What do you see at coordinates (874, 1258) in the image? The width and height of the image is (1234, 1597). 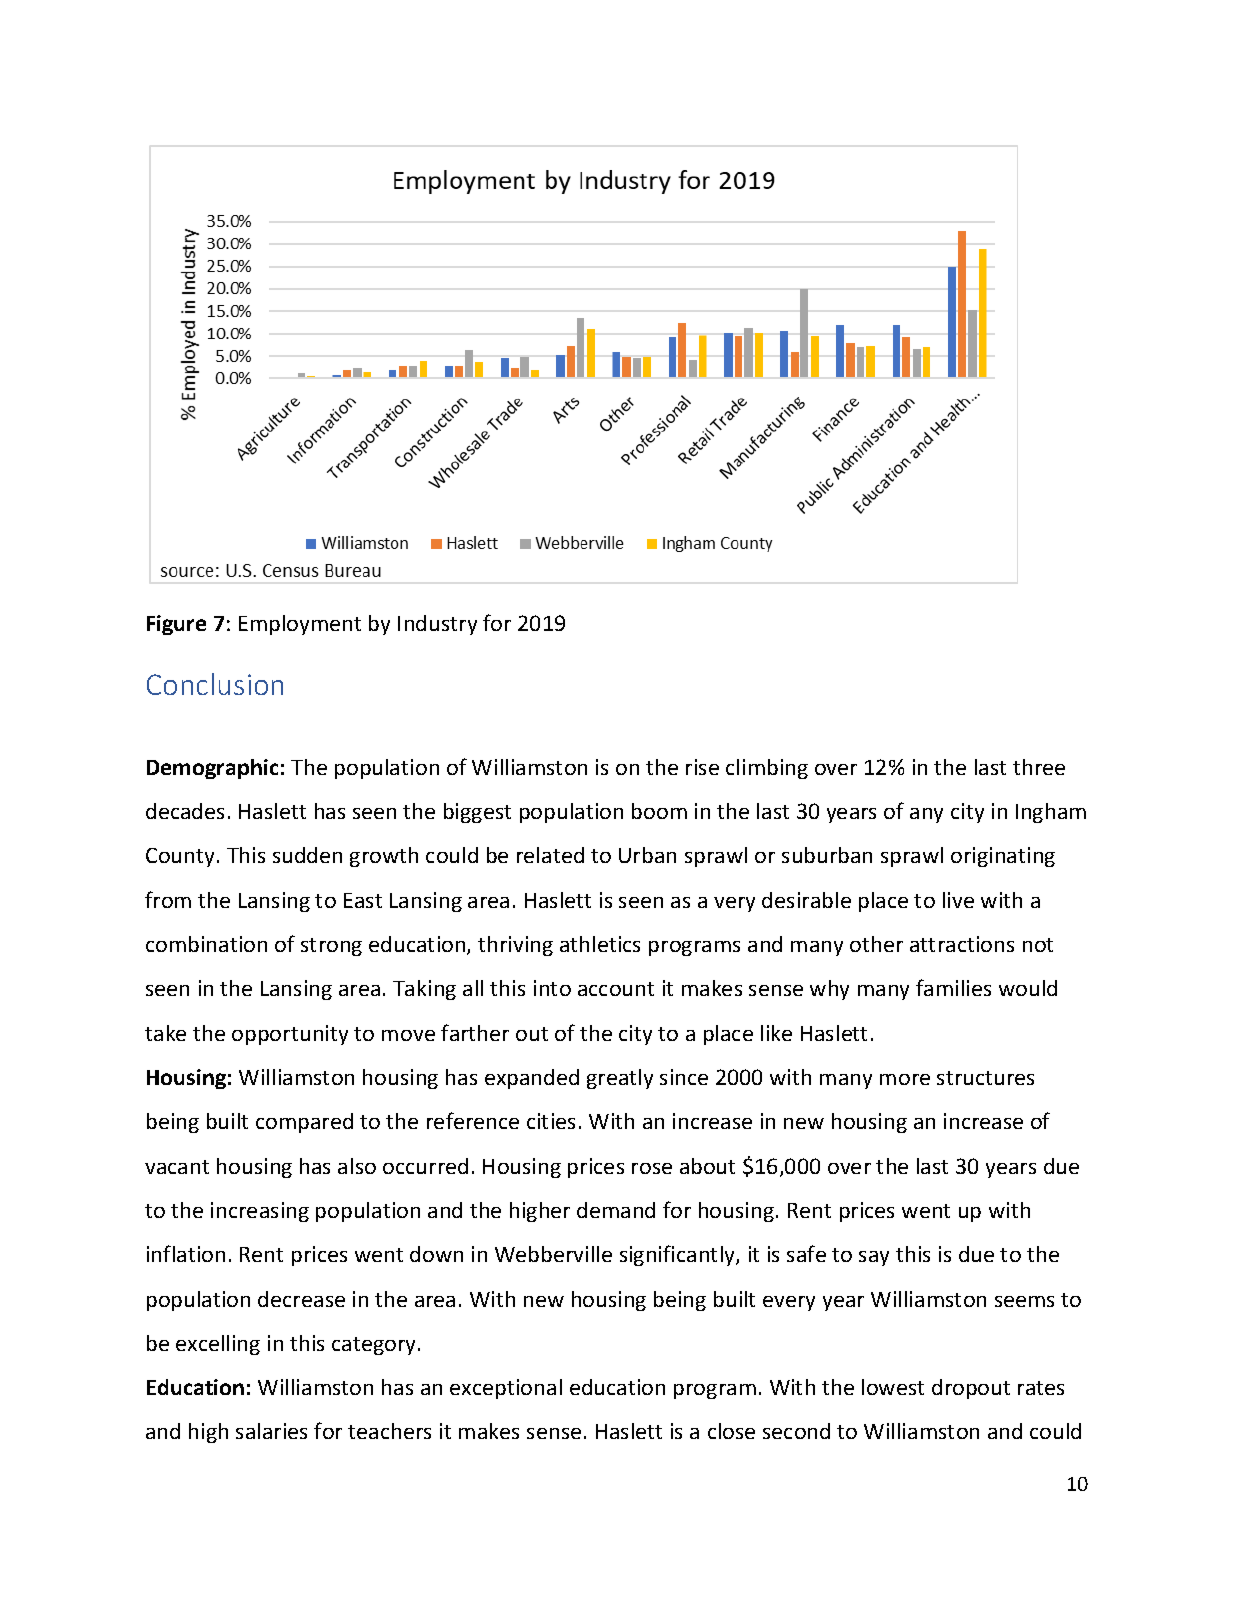 I see `say` at bounding box center [874, 1258].
